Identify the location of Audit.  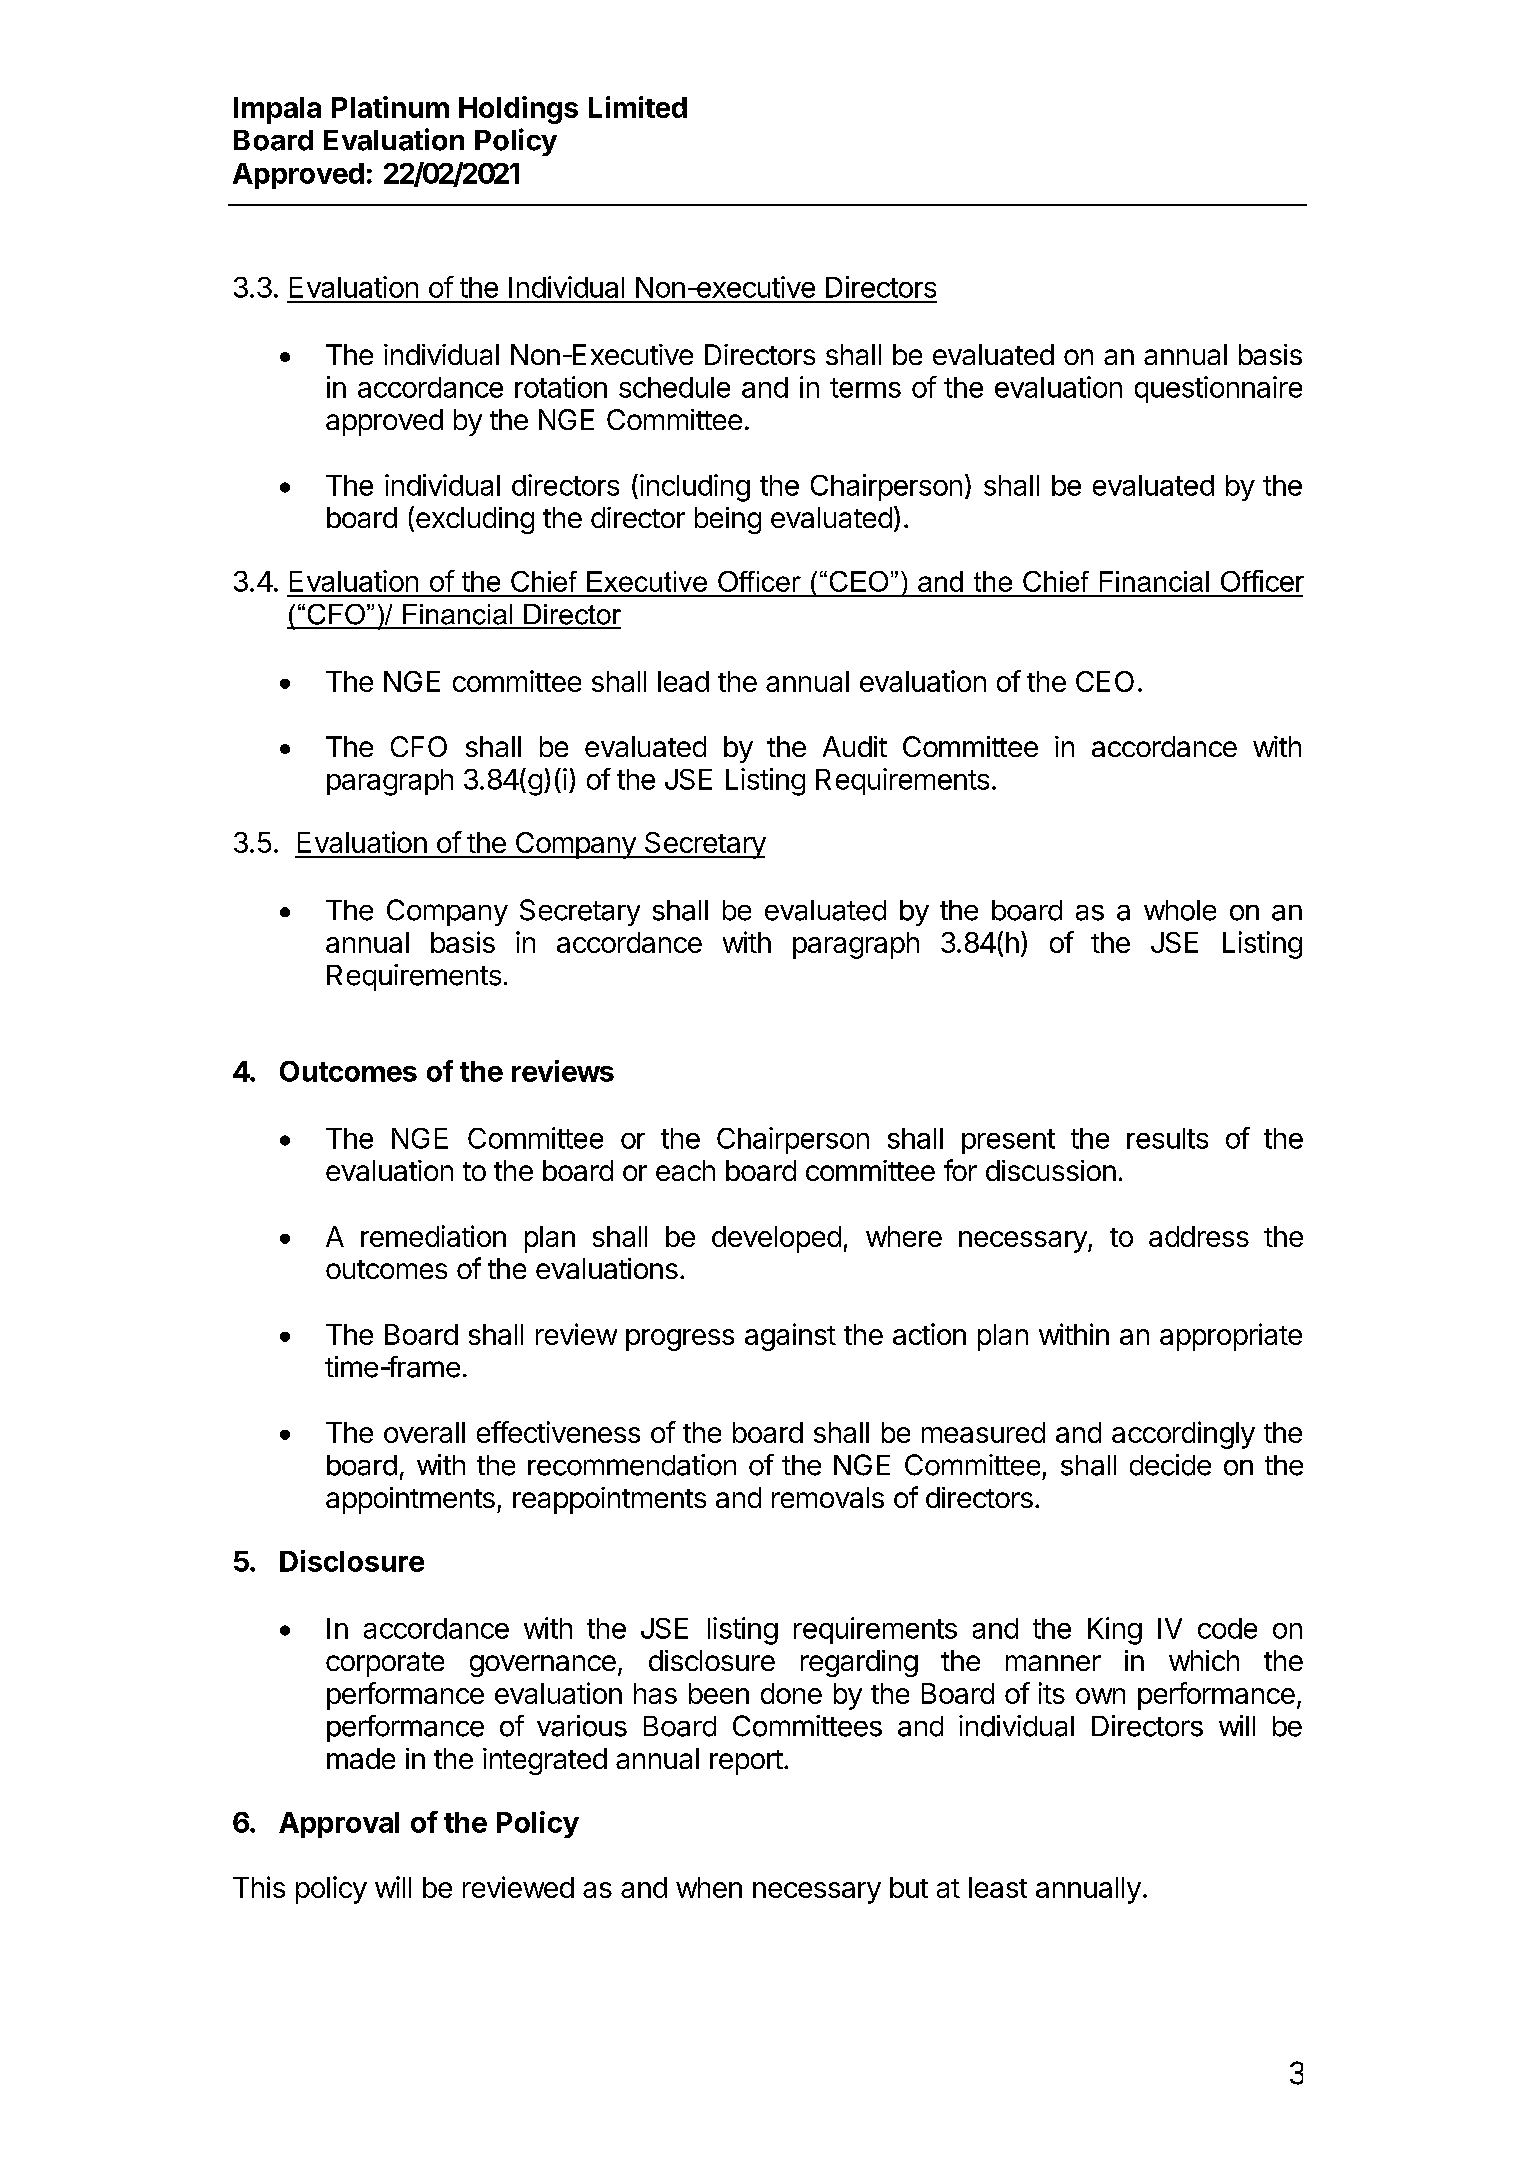
(855, 746).
